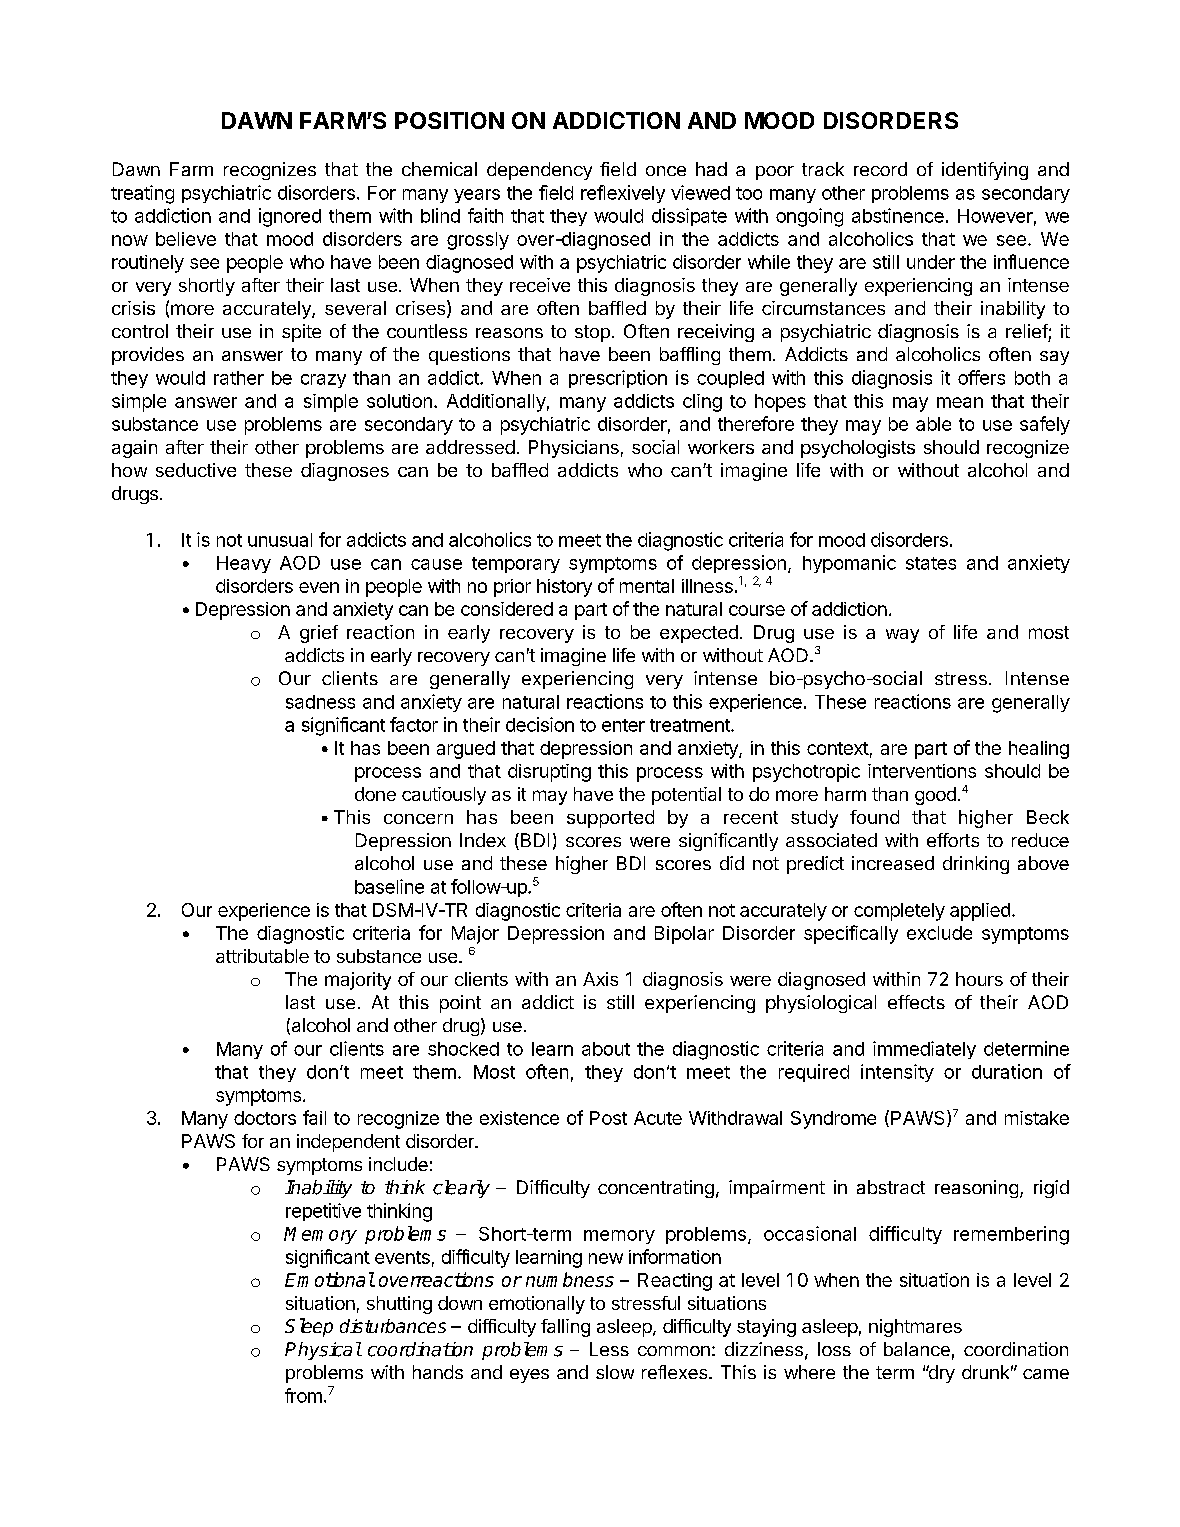 The height and width of the image is (1527, 1180). I want to click on history, so click(564, 588).
